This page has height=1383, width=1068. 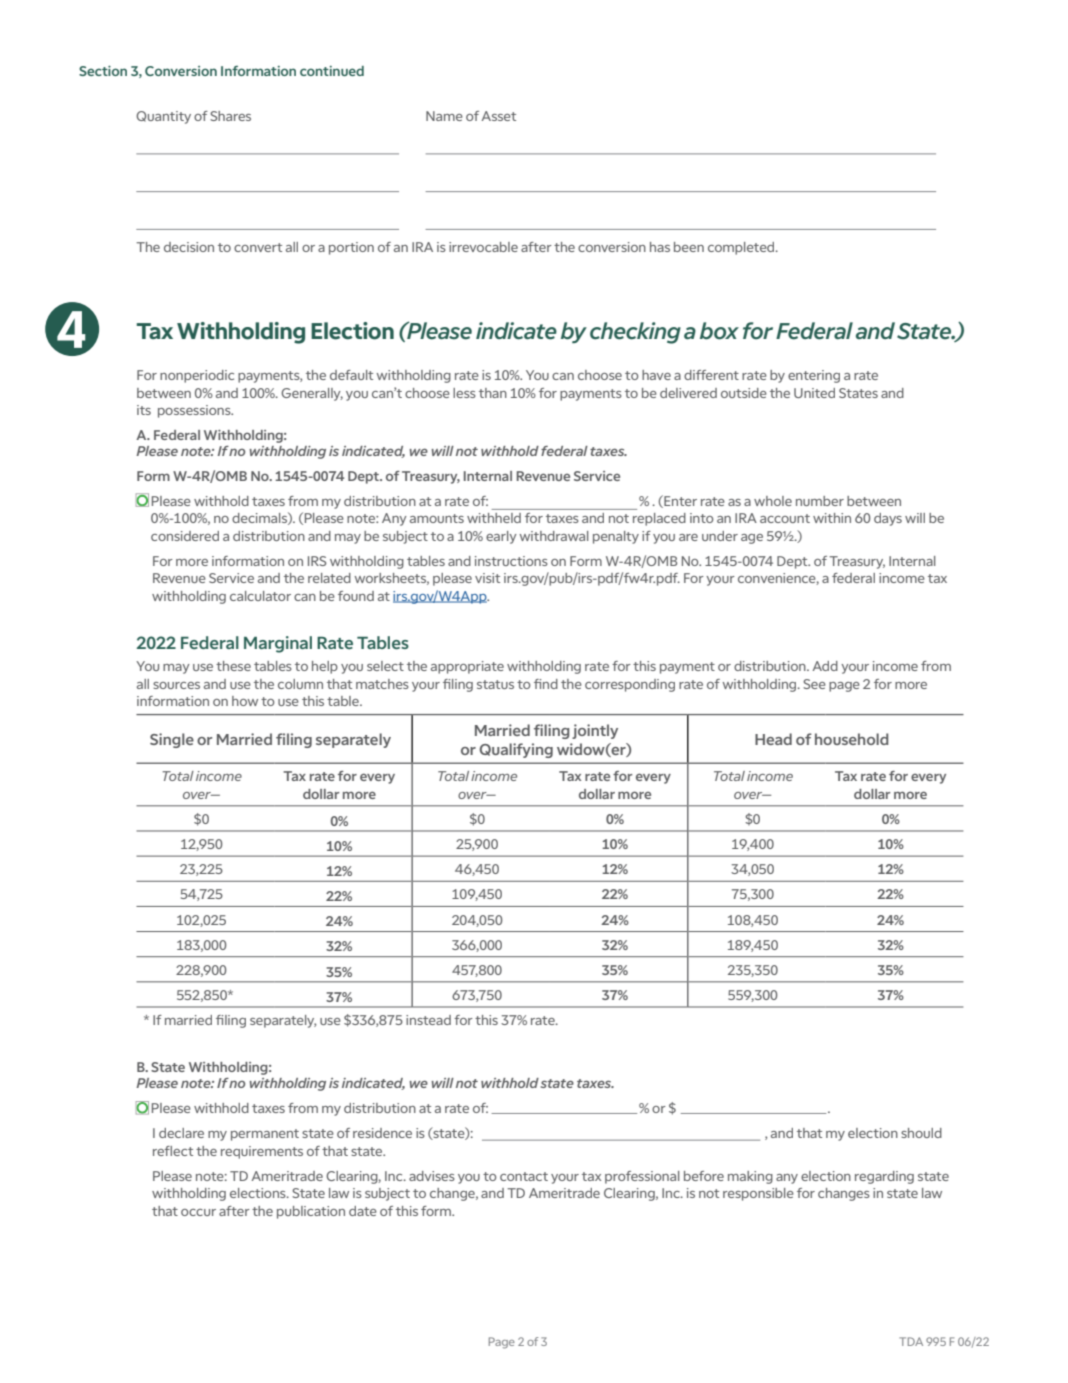 I want to click on completed, so click(x=742, y=248).
